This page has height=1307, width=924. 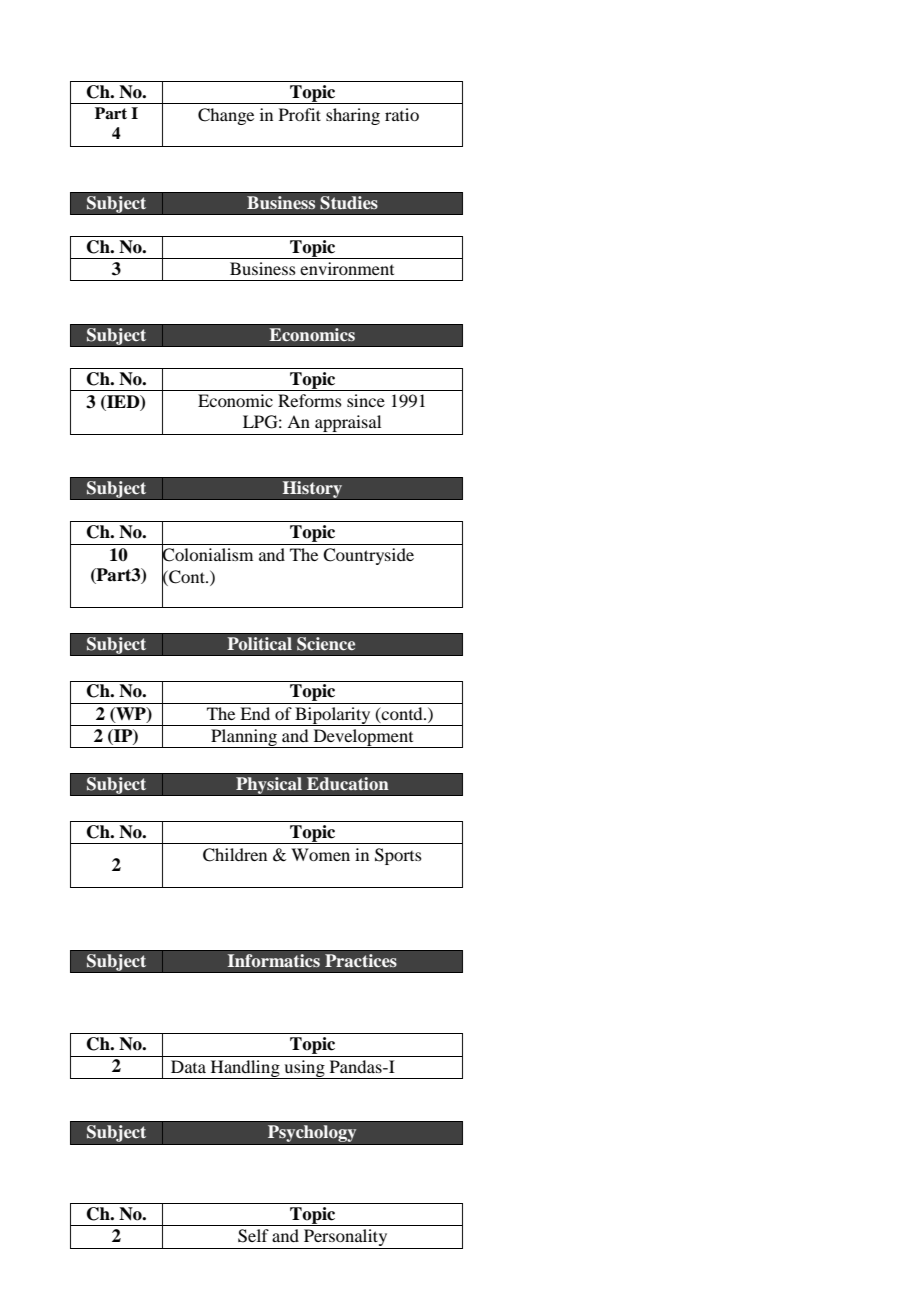 What do you see at coordinates (244, 738) in the page?
I see `Planning` at bounding box center [244, 738].
